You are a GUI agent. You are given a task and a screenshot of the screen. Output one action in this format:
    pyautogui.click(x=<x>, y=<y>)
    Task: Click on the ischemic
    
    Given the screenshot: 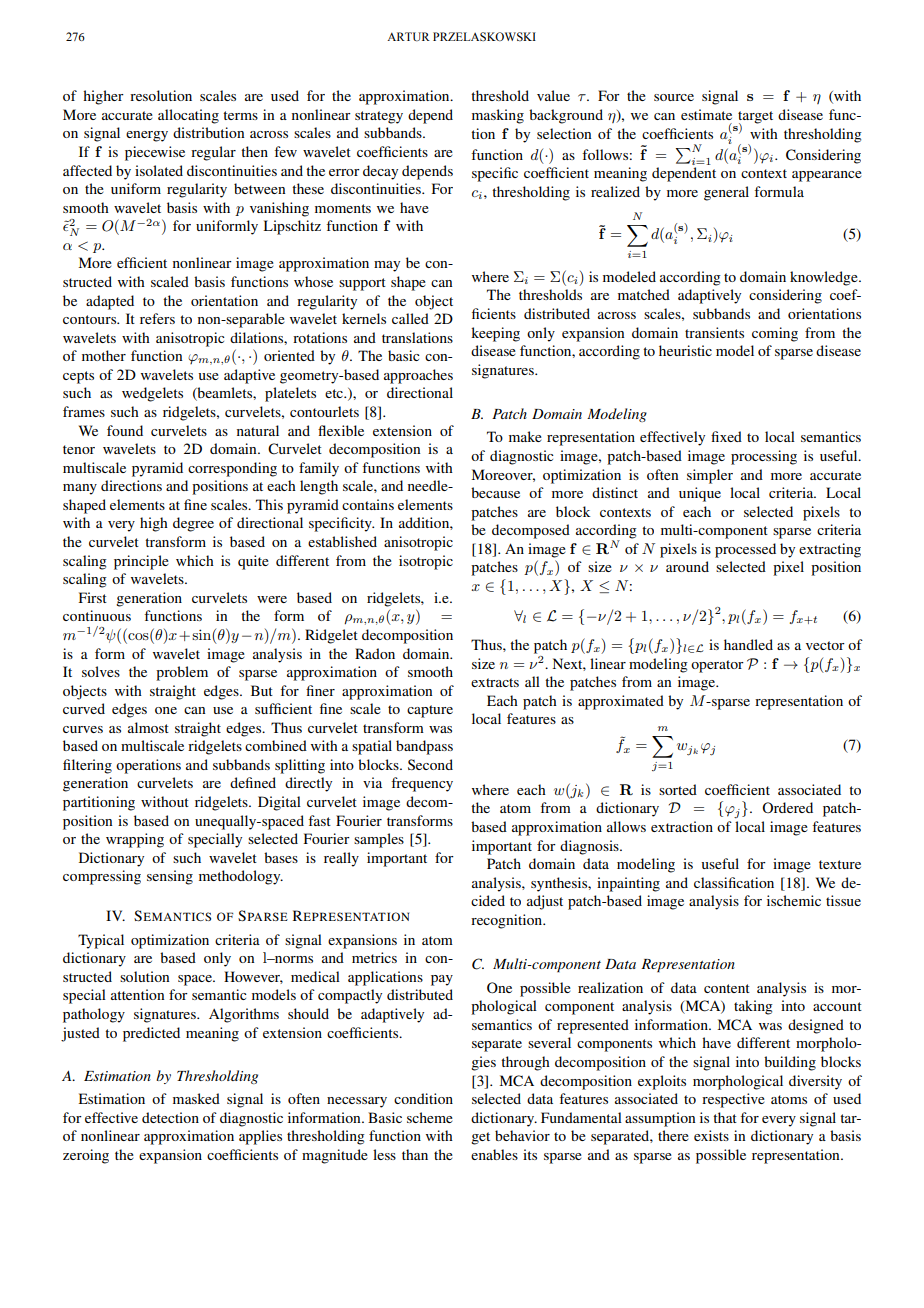 What is the action you would take?
    pyautogui.click(x=794, y=900)
